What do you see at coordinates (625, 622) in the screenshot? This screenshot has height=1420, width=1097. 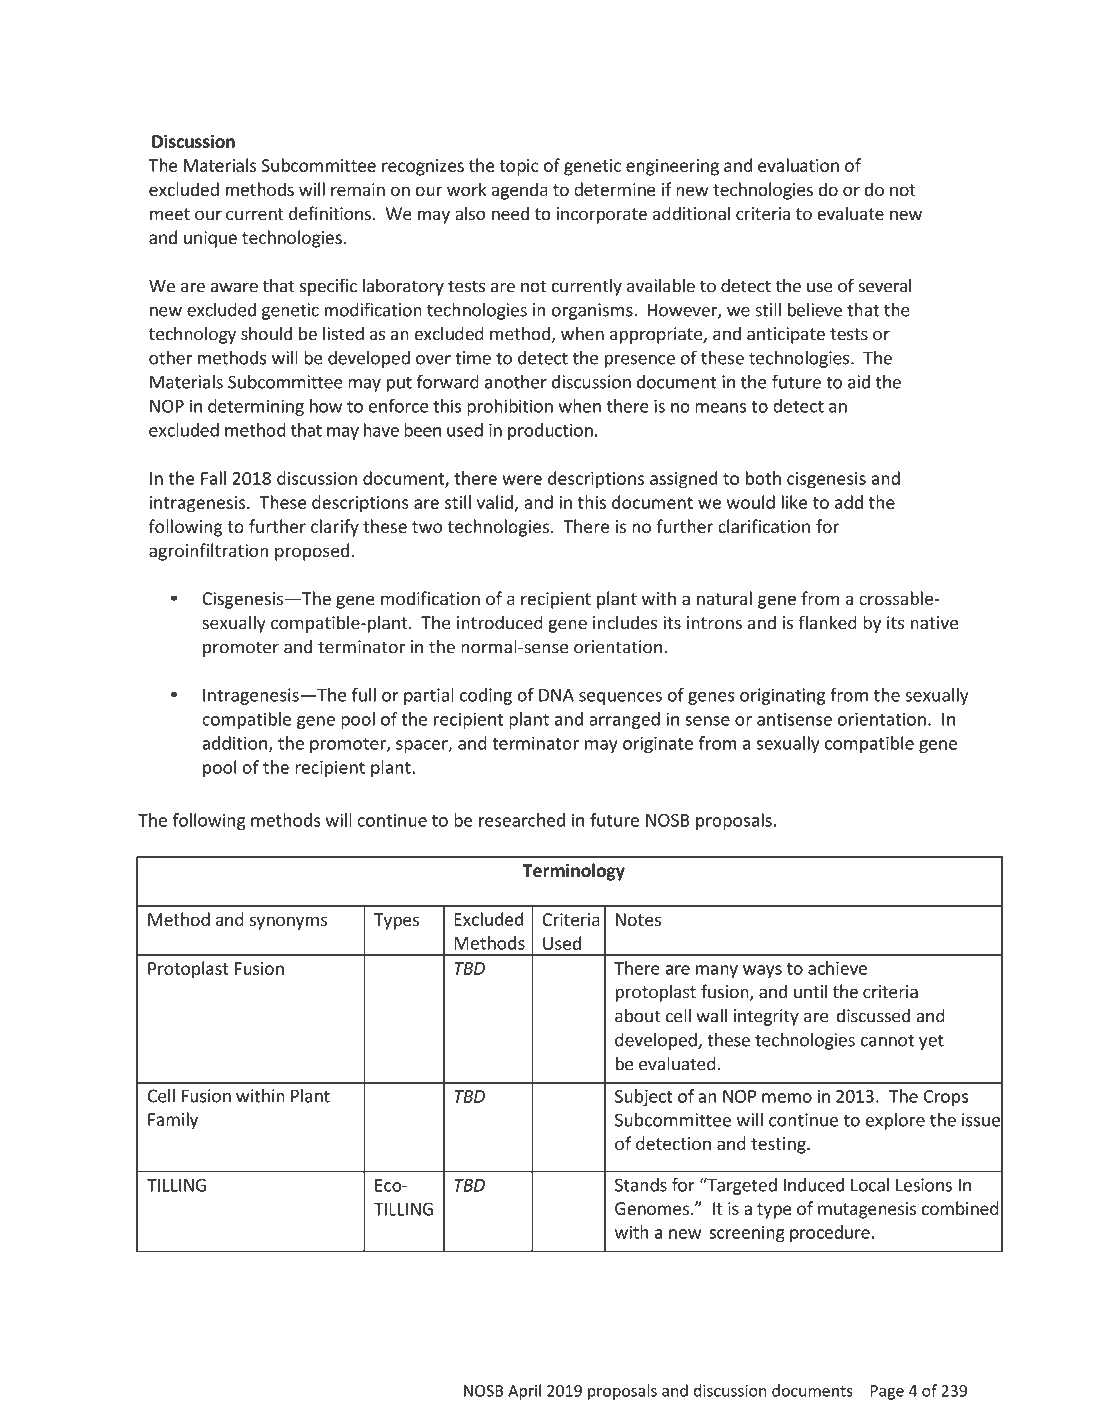 I see `includes` at bounding box center [625, 622].
